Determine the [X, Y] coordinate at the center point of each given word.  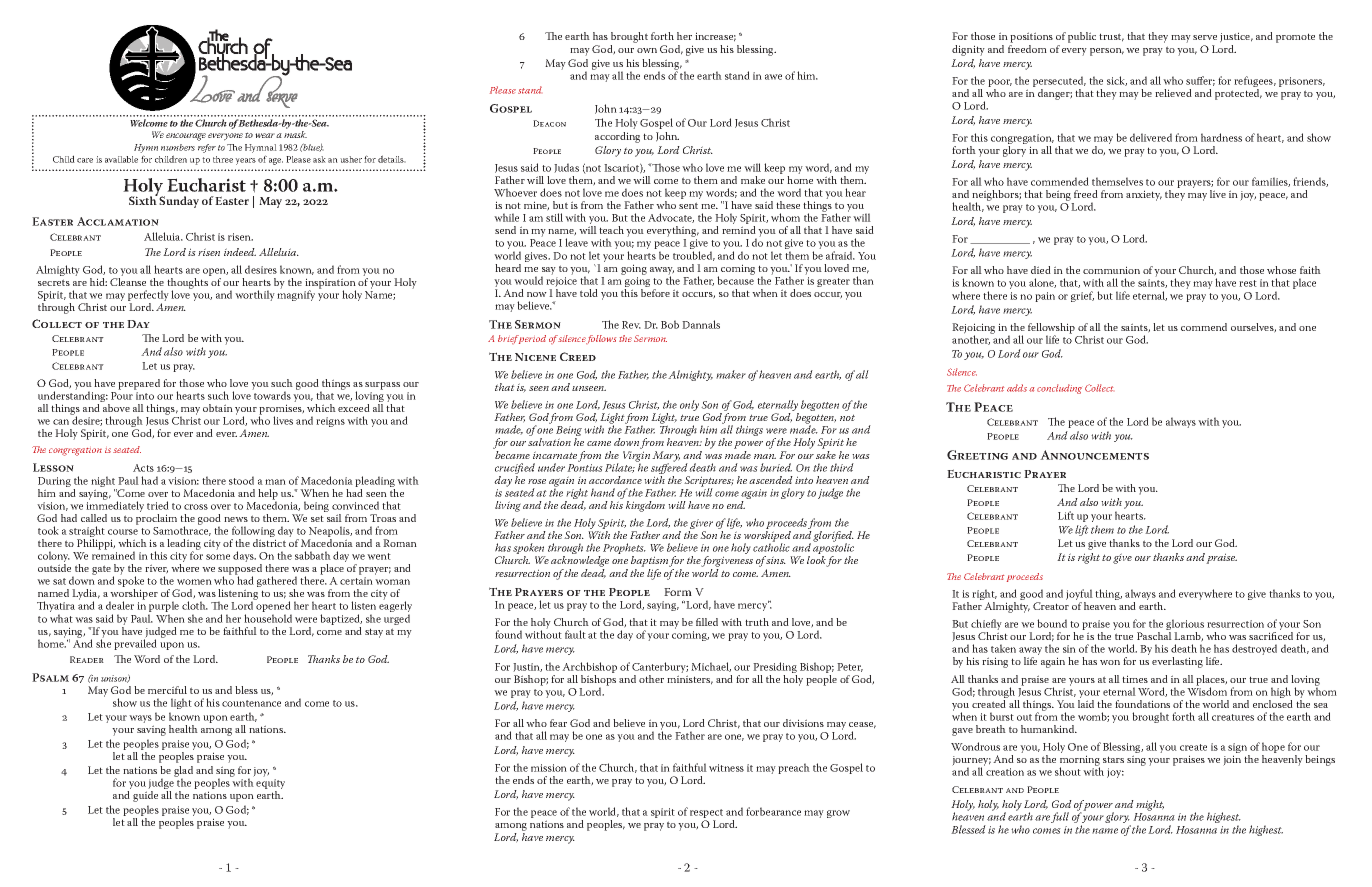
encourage [186, 137]
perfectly [148, 297]
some [218, 557]
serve [1205, 37]
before [655, 293]
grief [1082, 296]
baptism [649, 561]
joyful [1079, 596]
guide [145, 796]
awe [773, 77]
